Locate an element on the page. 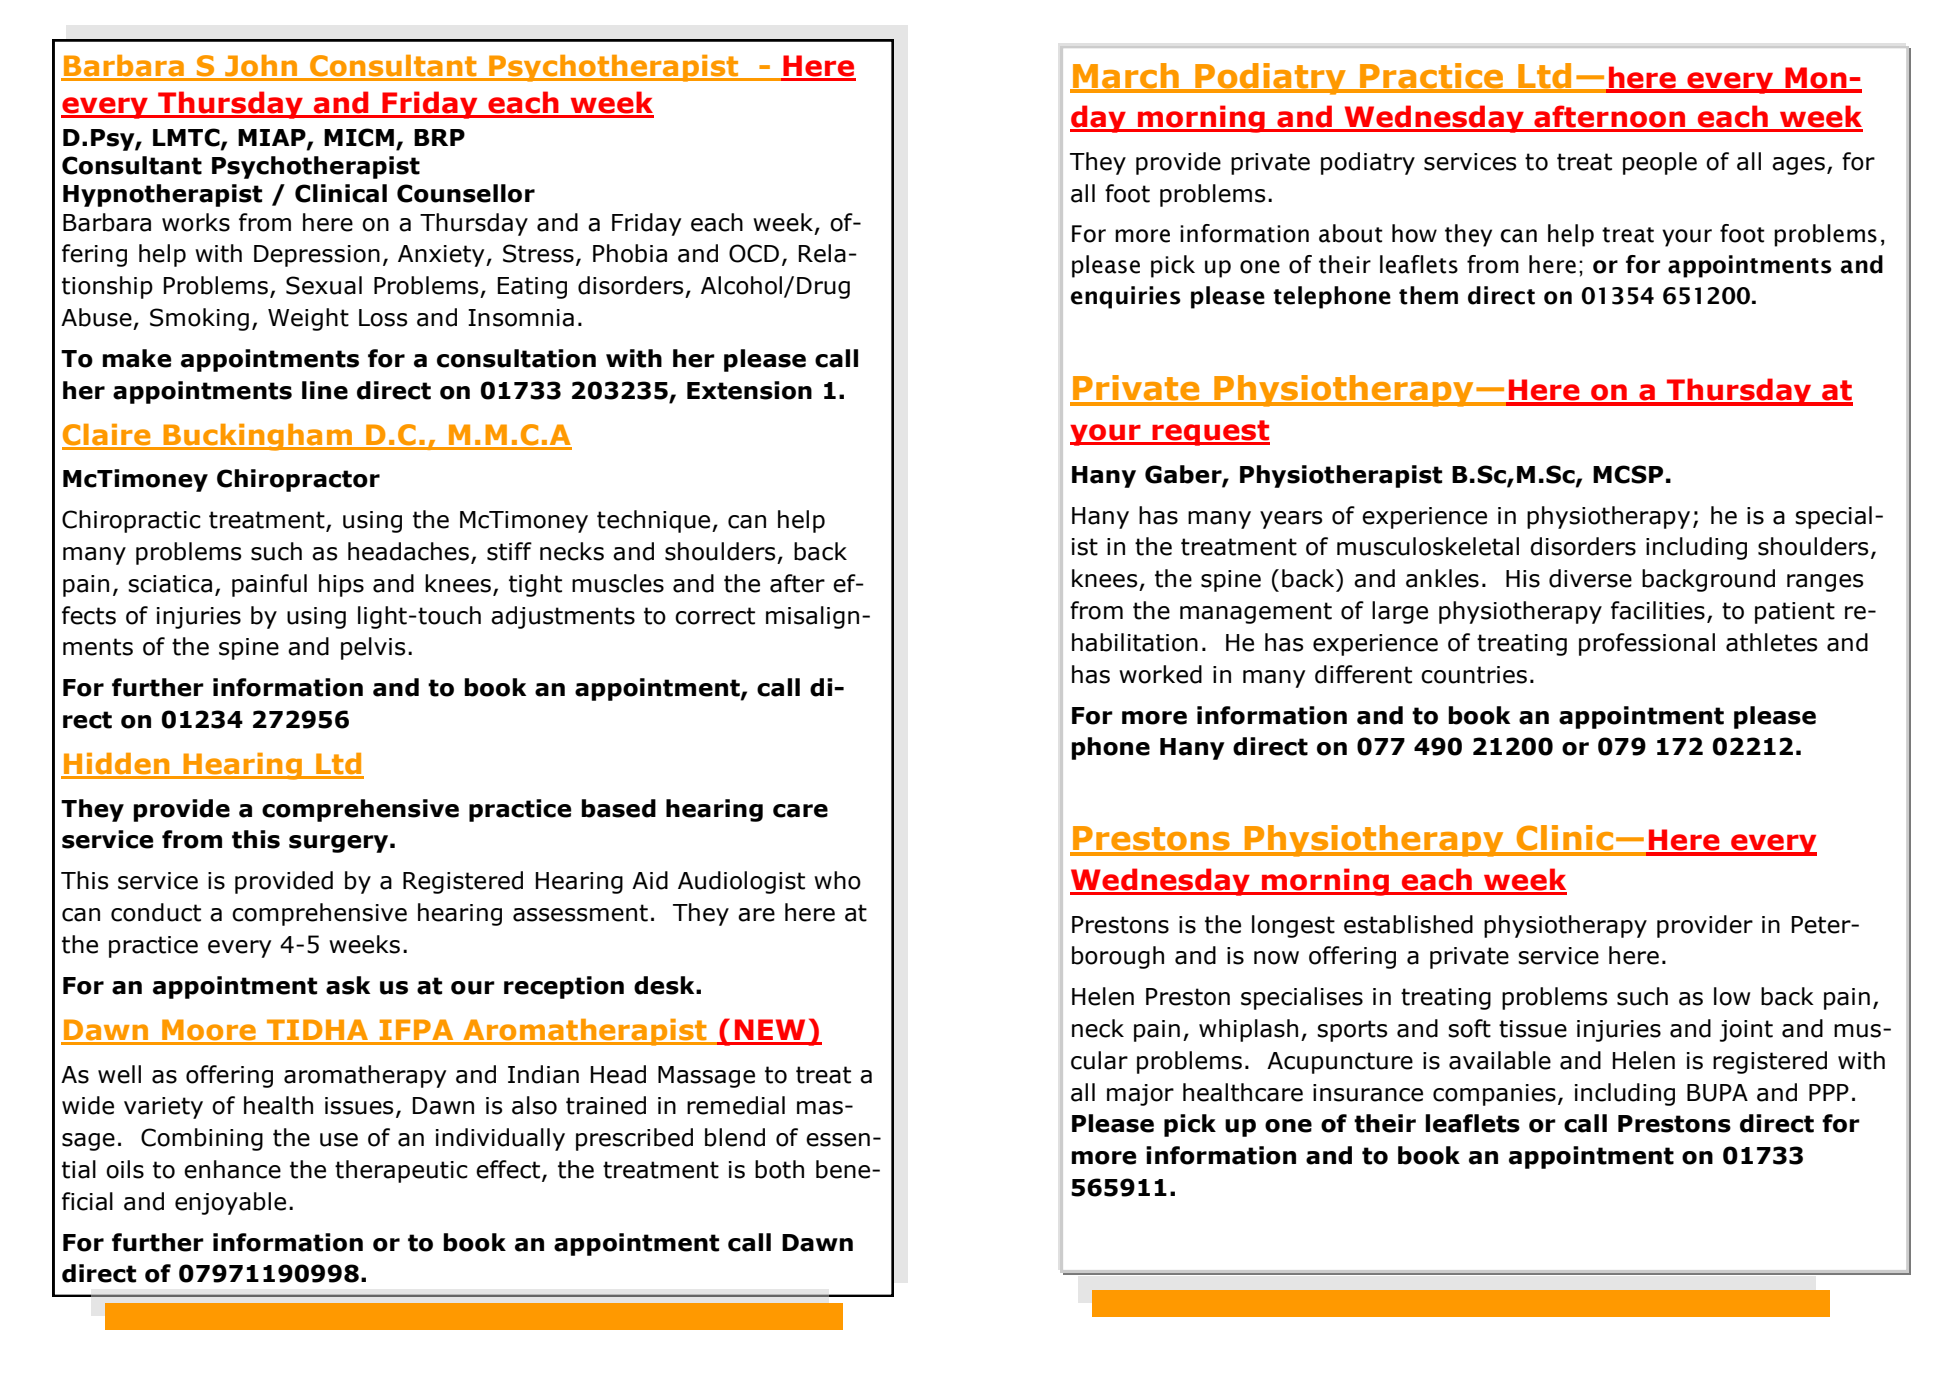 The height and width of the page is (1383, 1955). BUPA is located at coordinates (1717, 1093).
